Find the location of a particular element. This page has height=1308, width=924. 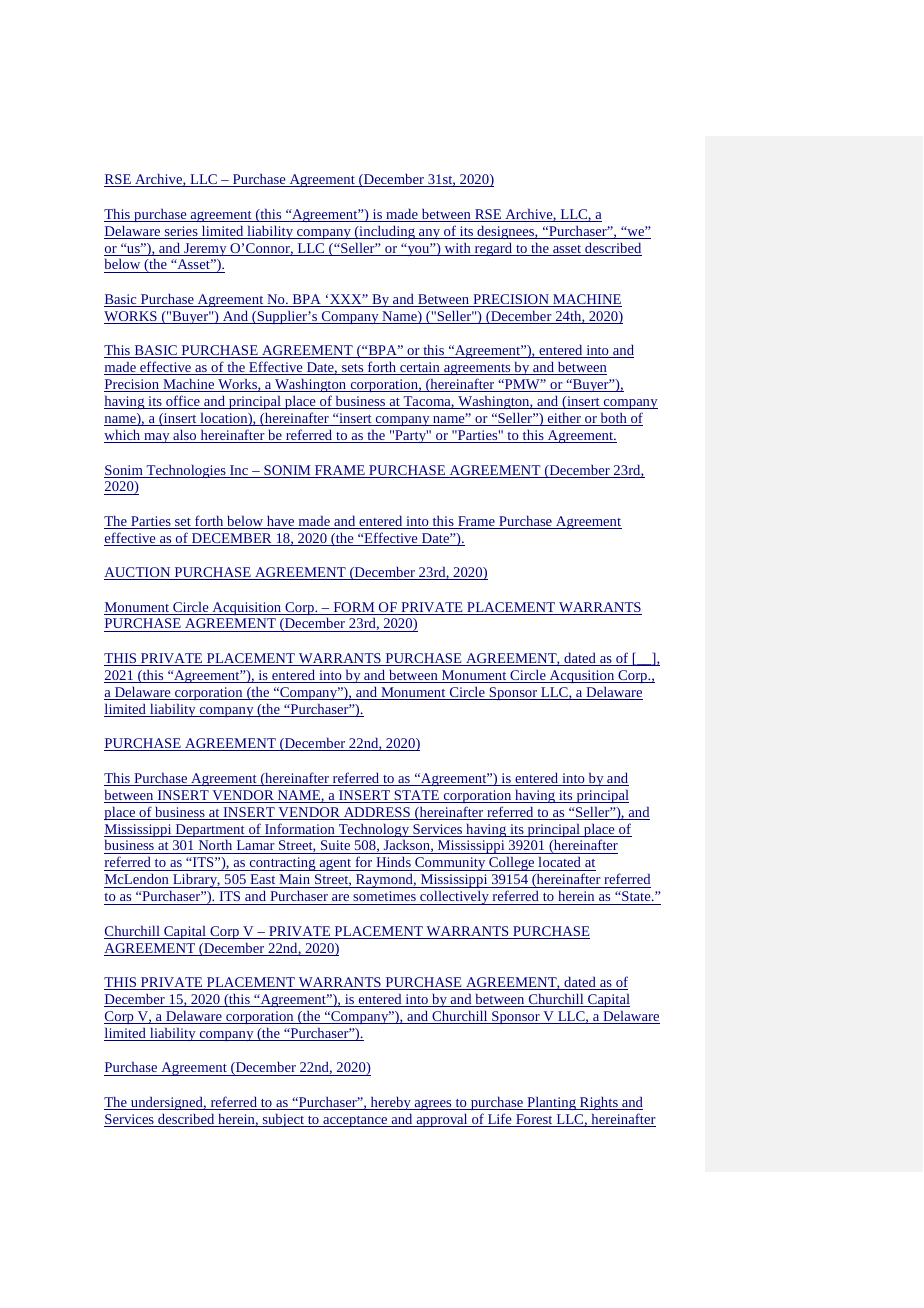

located is located at coordinates (559, 864).
